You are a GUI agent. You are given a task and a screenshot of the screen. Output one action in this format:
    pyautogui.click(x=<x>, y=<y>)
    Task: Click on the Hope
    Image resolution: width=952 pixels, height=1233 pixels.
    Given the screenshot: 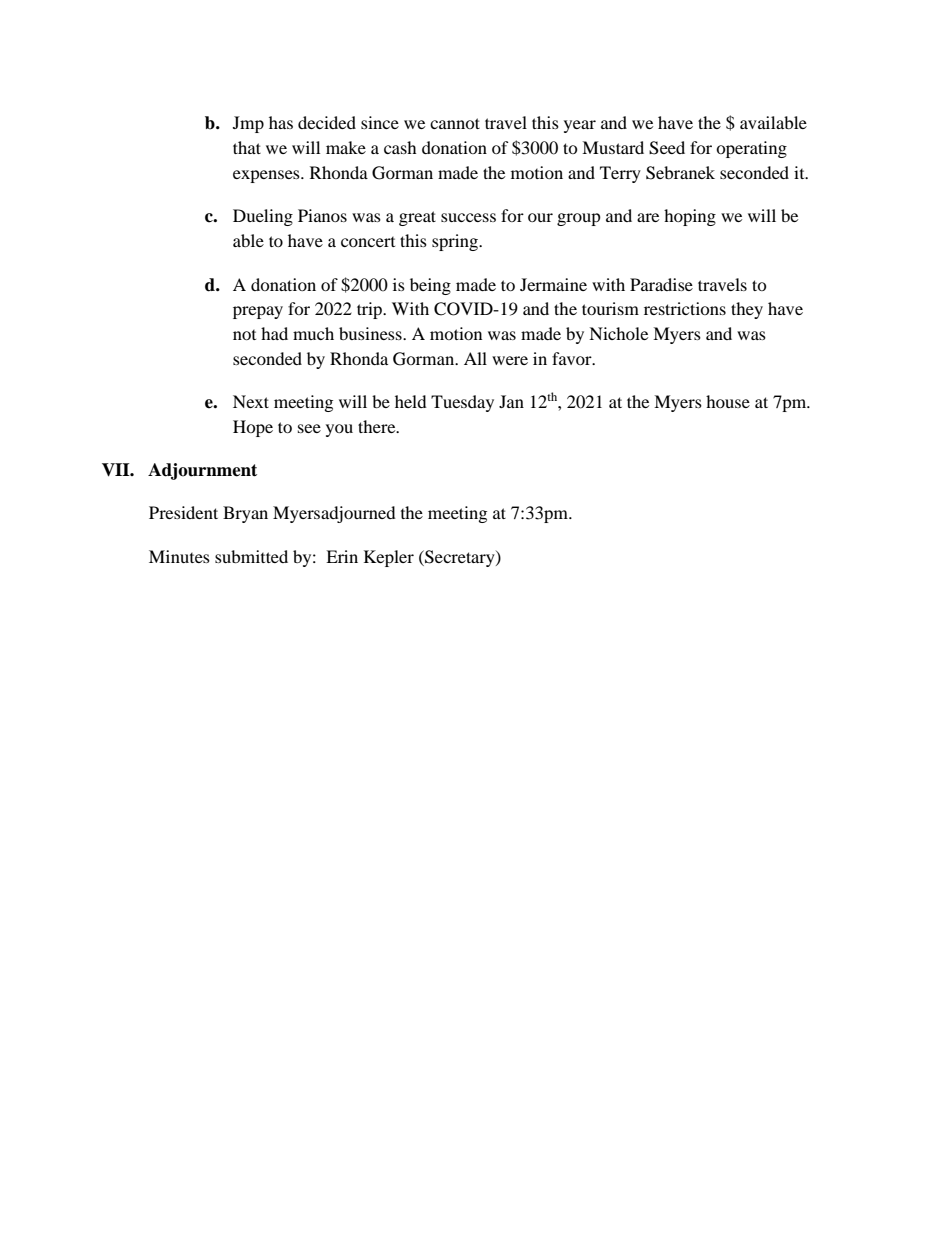 What is the action you would take?
    pyautogui.click(x=253, y=428)
